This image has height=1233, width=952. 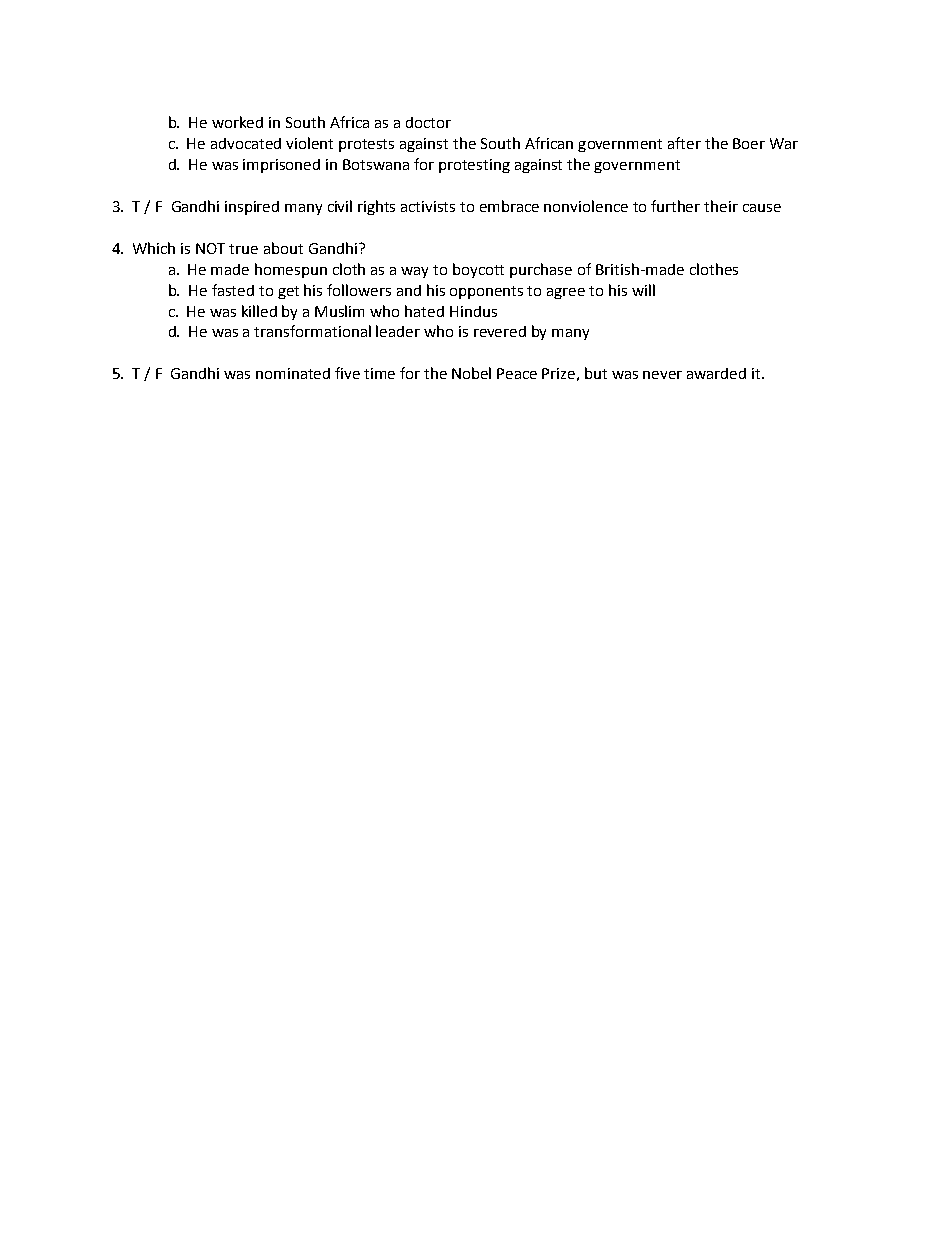 I want to click on doctor, so click(x=428, y=122).
